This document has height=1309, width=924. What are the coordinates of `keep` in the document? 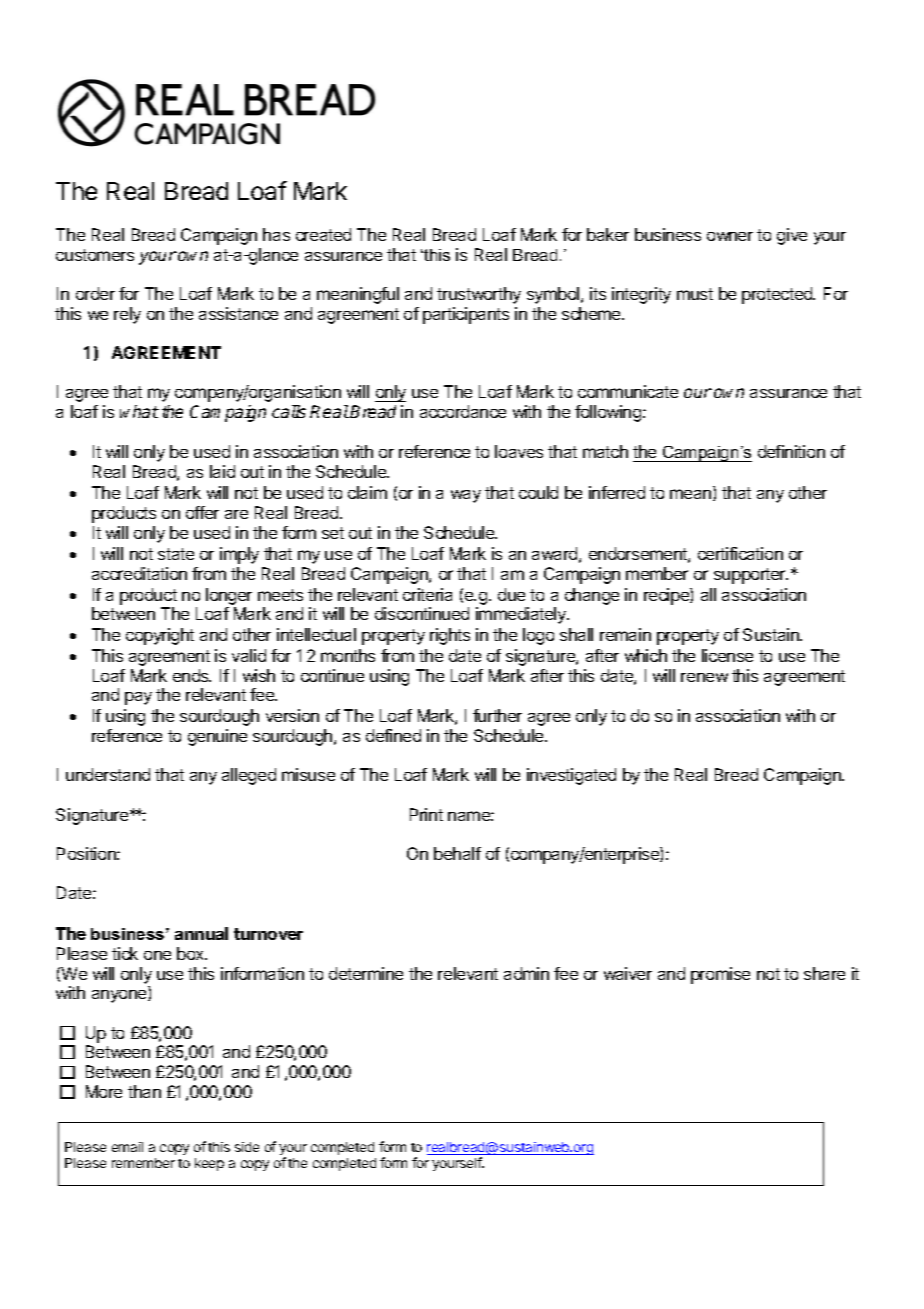 It's located at (209, 1164).
